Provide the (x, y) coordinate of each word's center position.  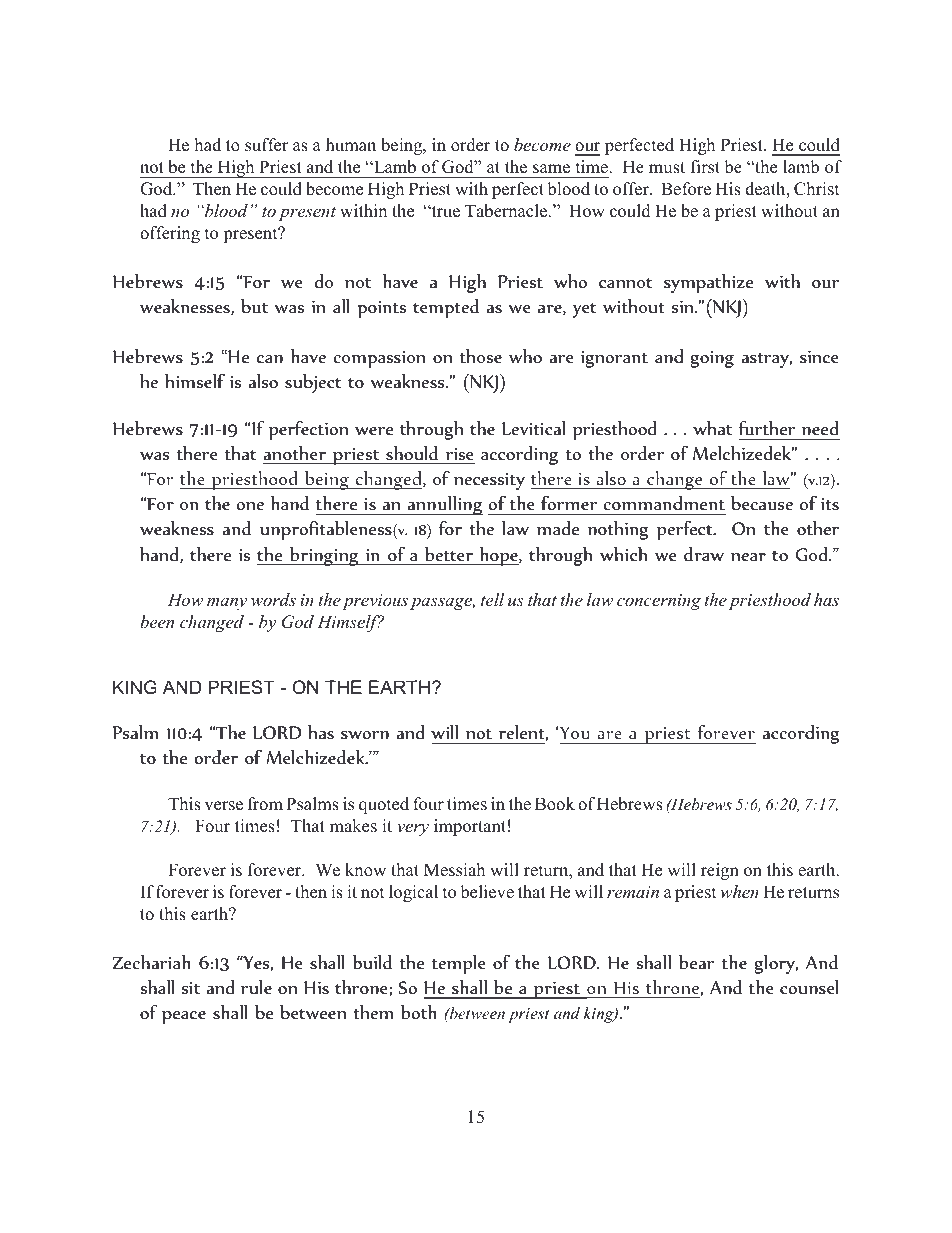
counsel (809, 986)
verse (223, 806)
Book (555, 804)
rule (256, 986)
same (551, 169)
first (705, 167)
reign (720, 871)
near (748, 557)
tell (492, 600)
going (712, 359)
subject (313, 383)
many (227, 604)
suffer (267, 145)
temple (459, 964)
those (481, 355)
